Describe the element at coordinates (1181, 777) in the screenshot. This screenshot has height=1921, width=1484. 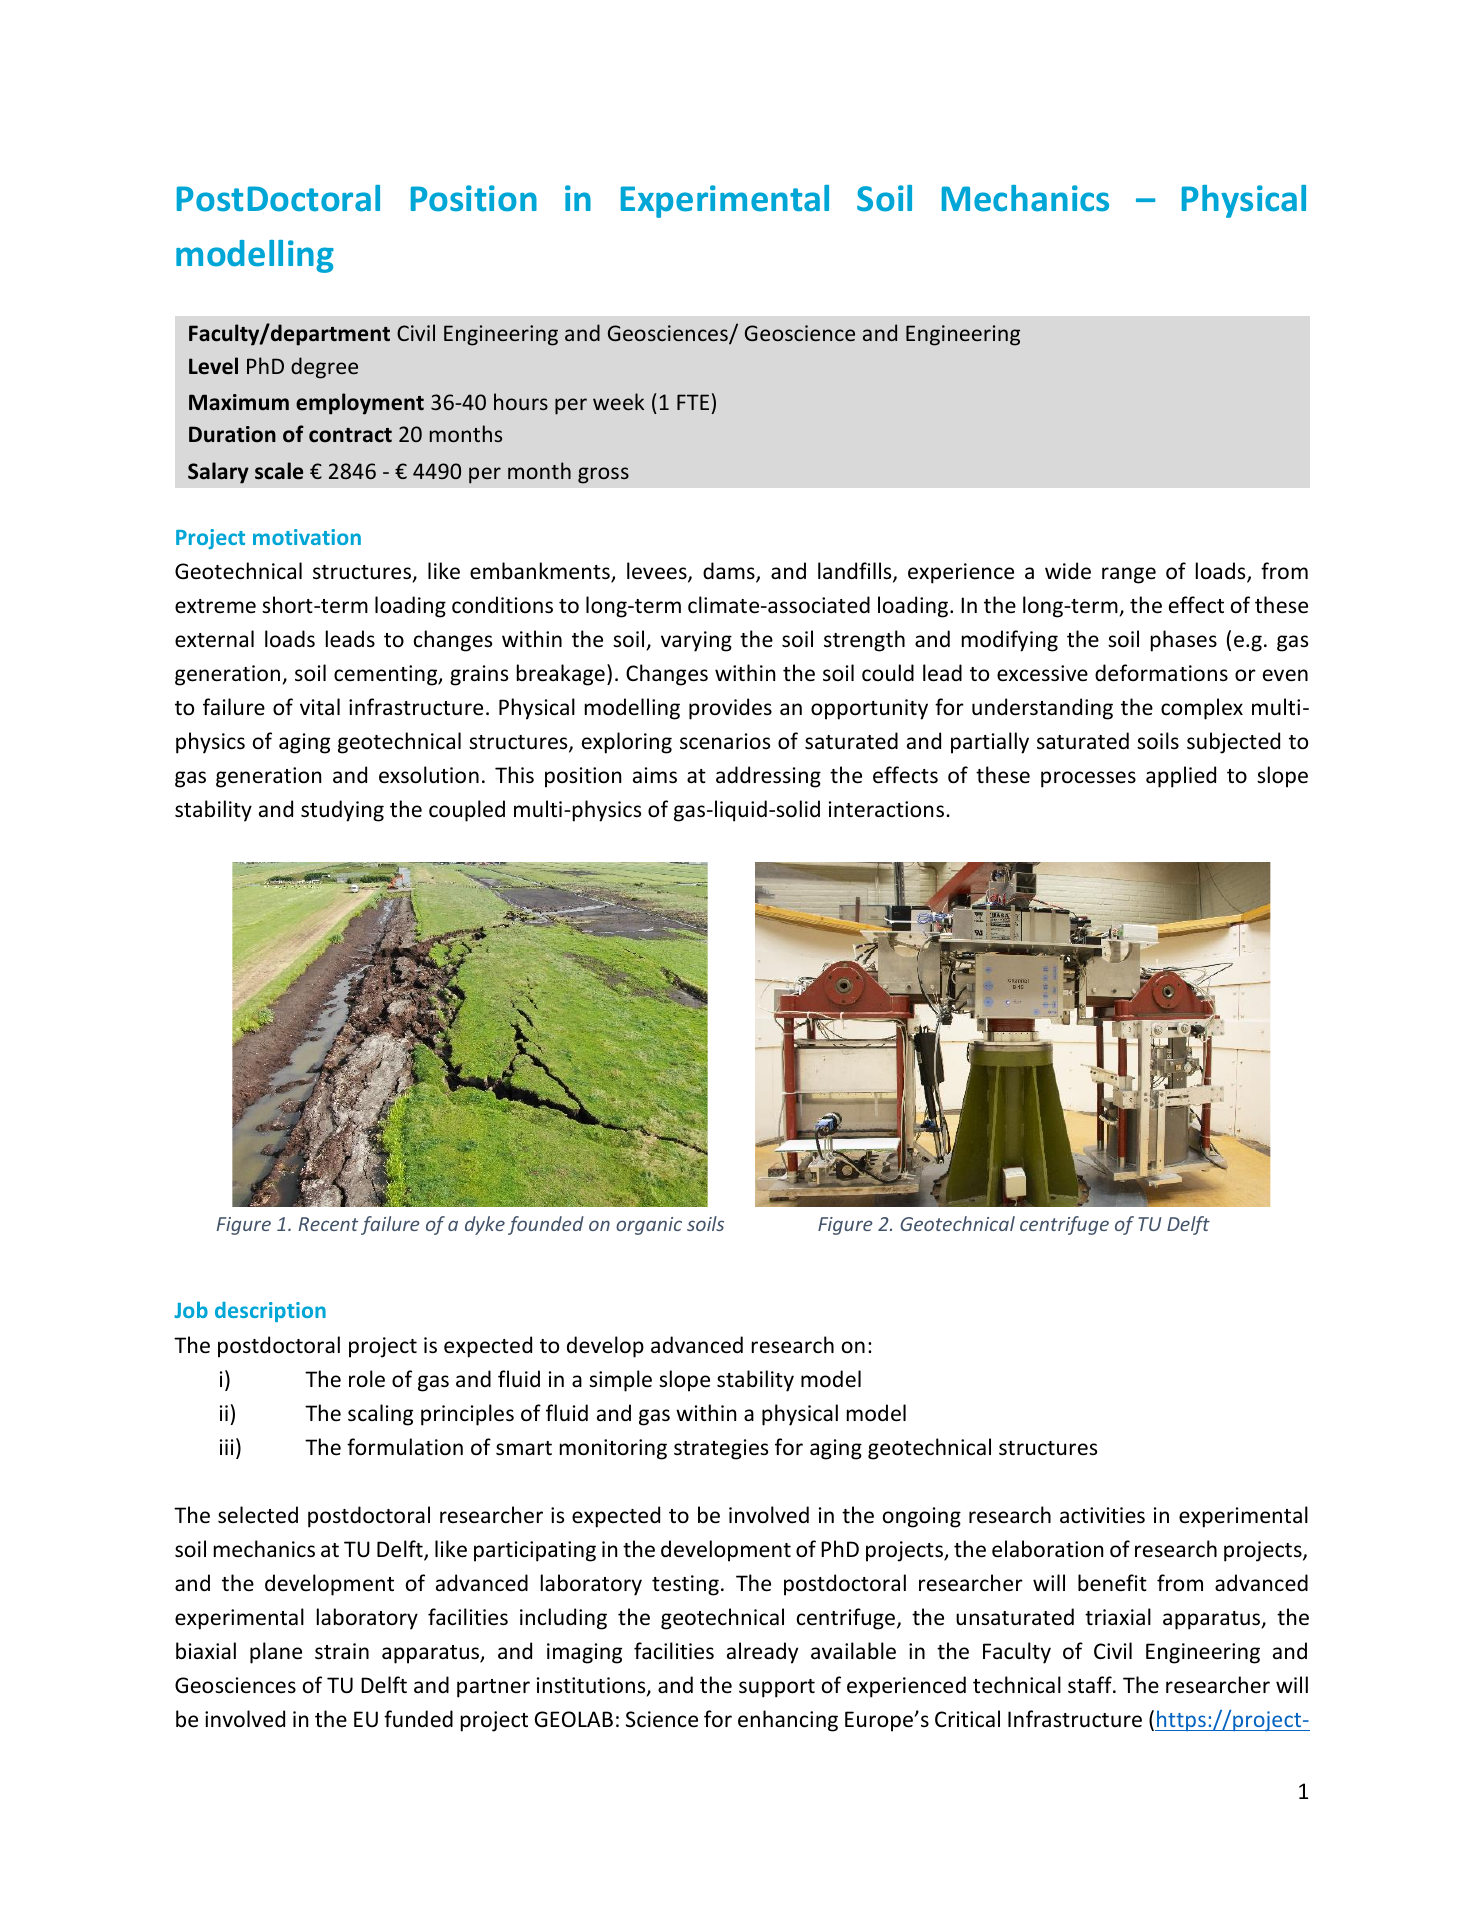
I see `applied` at that location.
